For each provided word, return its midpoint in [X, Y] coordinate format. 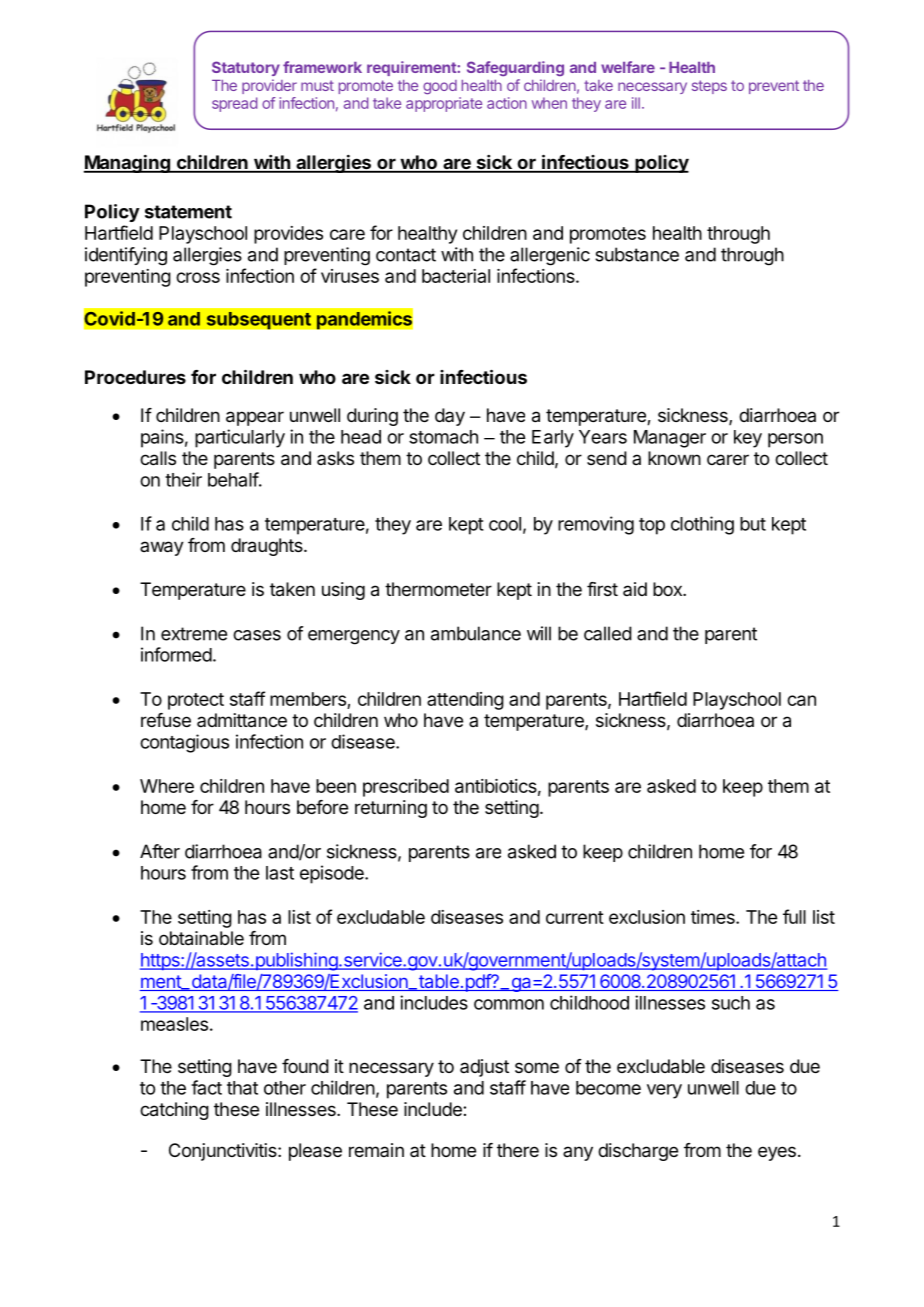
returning [391, 809]
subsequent [258, 320]
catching [174, 1111]
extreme [194, 634]
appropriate [444, 104]
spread [234, 104]
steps [709, 87]
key [748, 439]
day [450, 417]
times [714, 917]
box [668, 589]
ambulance [476, 633]
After [160, 851]
